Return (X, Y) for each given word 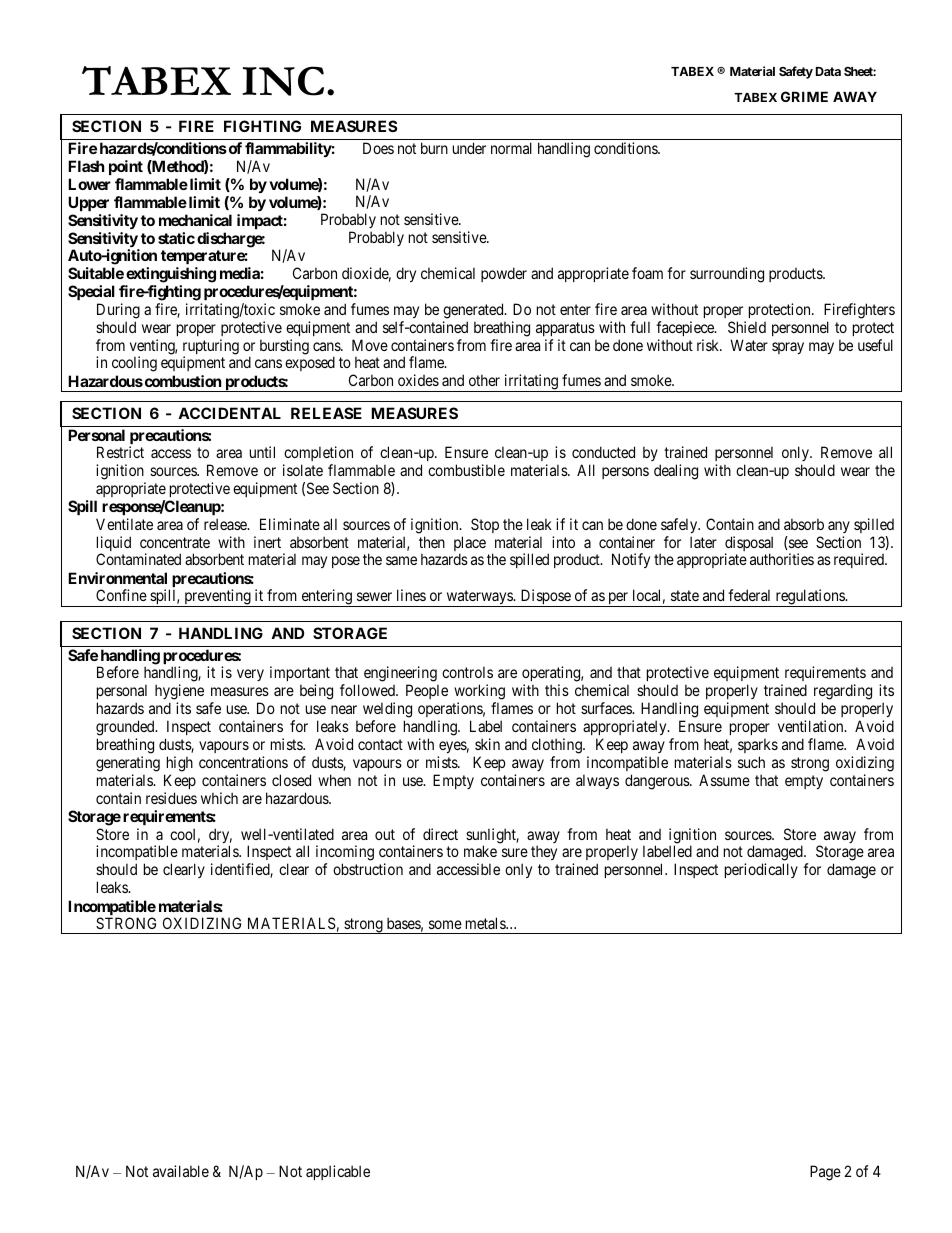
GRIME (804, 96)
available (181, 1171)
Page (825, 1173)
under (469, 148)
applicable (338, 1172)
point (126, 167)
